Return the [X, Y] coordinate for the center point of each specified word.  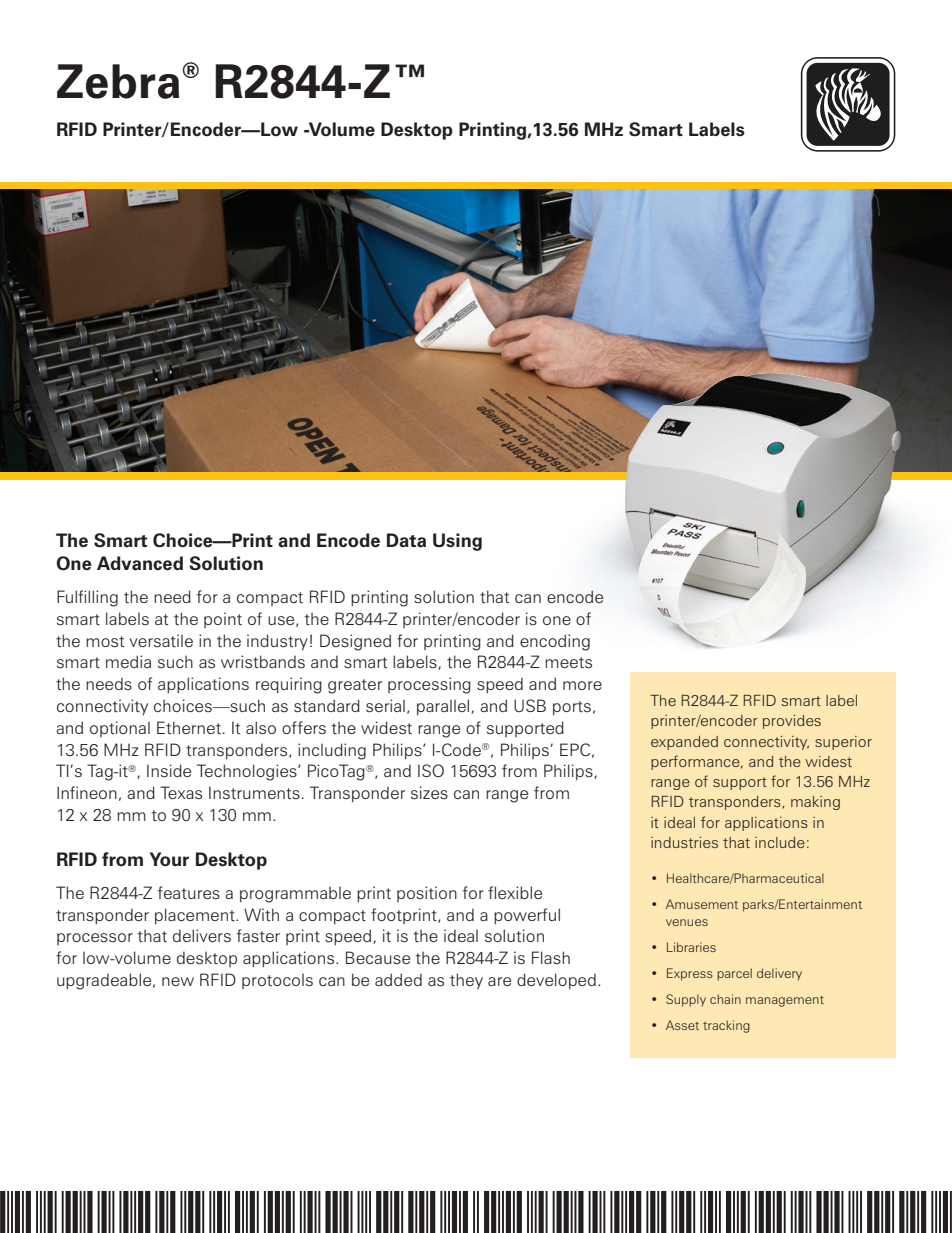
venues [687, 922]
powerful [527, 916]
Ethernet [189, 727]
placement [196, 916]
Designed [355, 642]
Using [457, 542]
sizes [429, 793]
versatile [161, 641]
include [780, 842]
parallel [444, 707]
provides [792, 722]
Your [169, 859]
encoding [555, 642]
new [178, 981]
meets [568, 663]
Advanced [140, 563]
